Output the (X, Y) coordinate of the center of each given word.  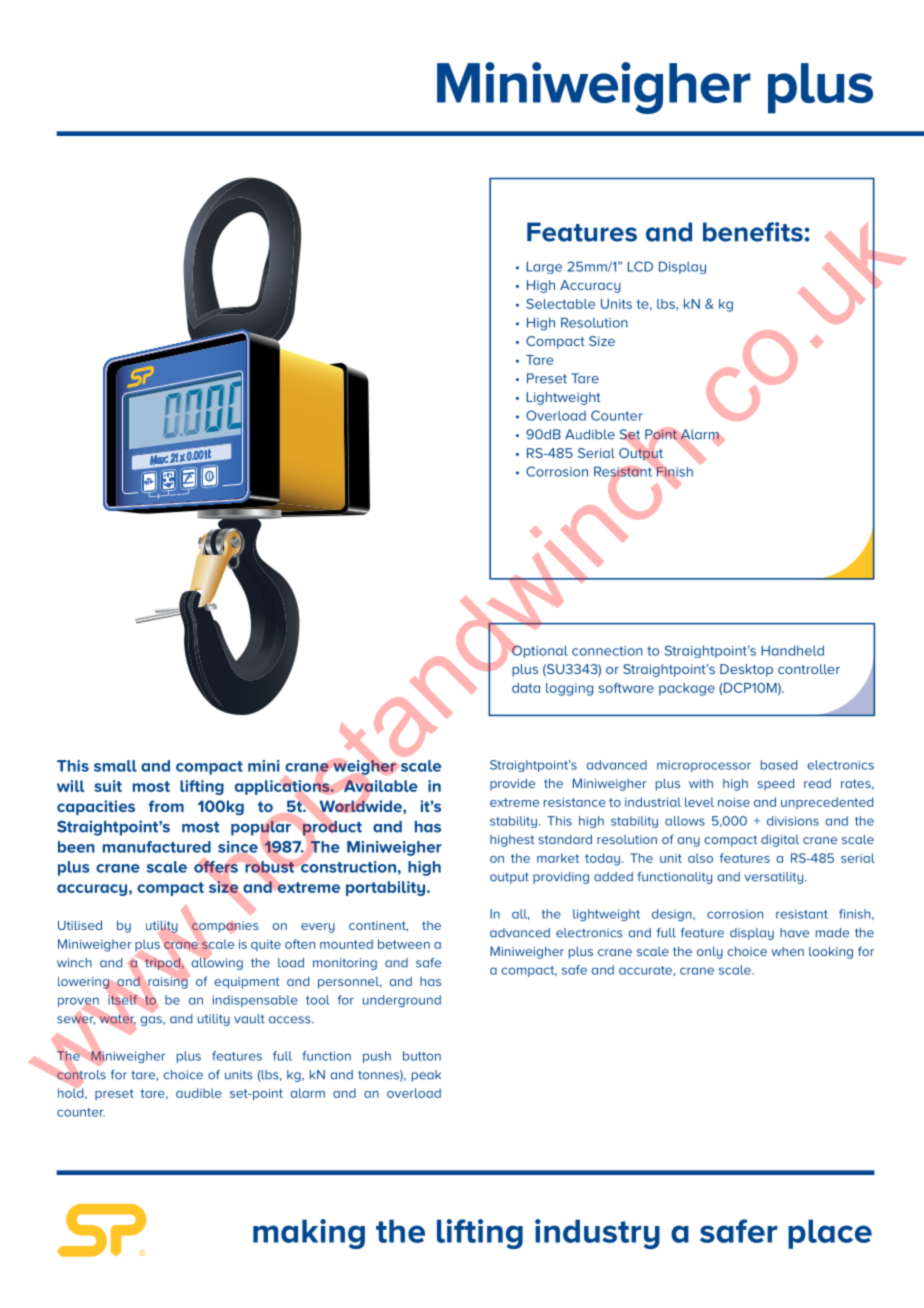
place (830, 1234)
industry (597, 1234)
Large (544, 267)
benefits (753, 232)
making (309, 1234)
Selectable (560, 304)
